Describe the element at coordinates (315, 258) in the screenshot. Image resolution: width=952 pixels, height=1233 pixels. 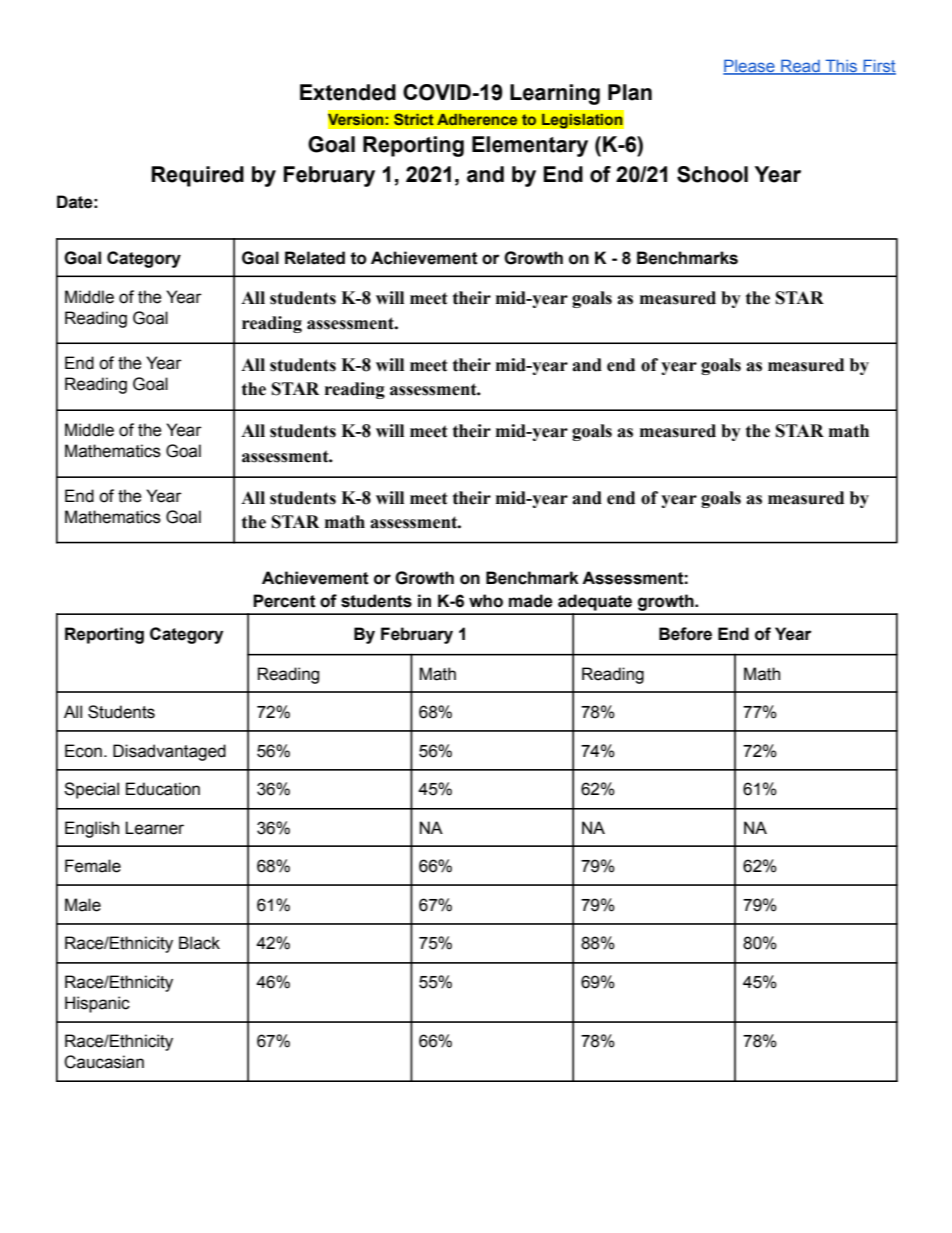
I see `Related` at that location.
